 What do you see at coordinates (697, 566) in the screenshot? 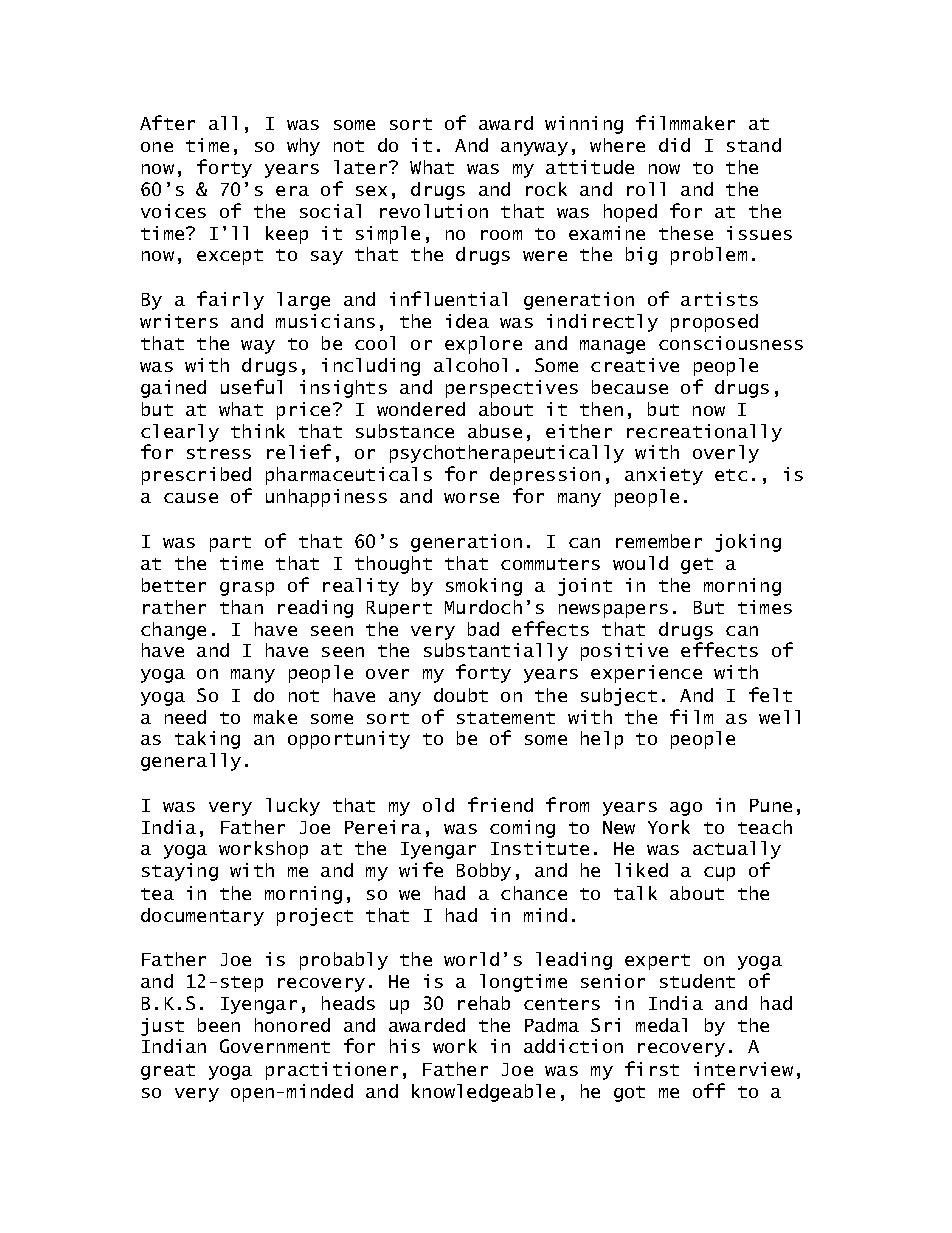
I see `get` at bounding box center [697, 566].
